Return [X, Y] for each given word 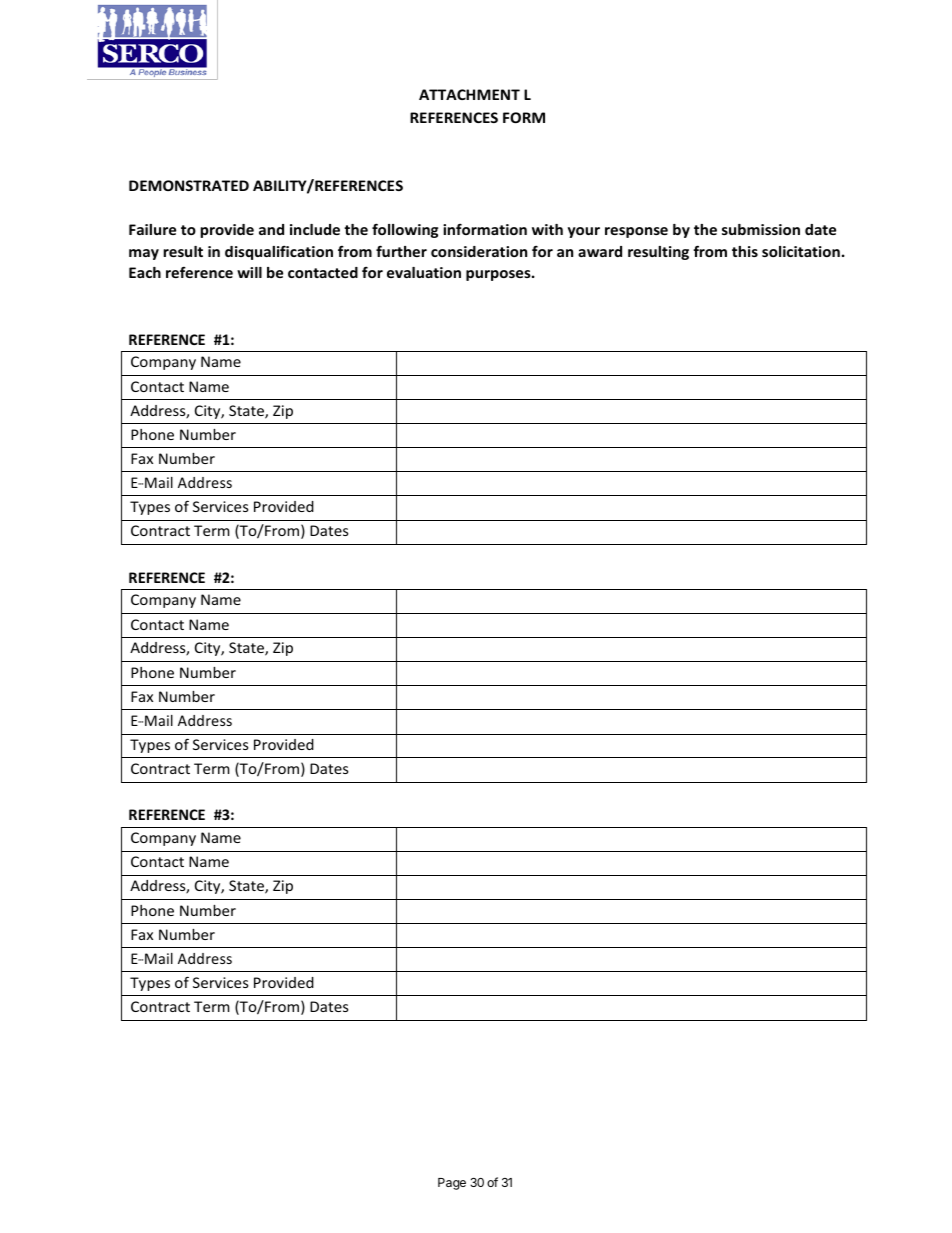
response [636, 232]
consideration [479, 251]
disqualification [279, 252]
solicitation [801, 251]
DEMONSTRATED [189, 185]
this [745, 251]
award [600, 251]
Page [452, 1184]
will [249, 272]
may [144, 254]
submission [761, 229]
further [401, 251]
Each [145, 272]
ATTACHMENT [469, 94]
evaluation [424, 272]
